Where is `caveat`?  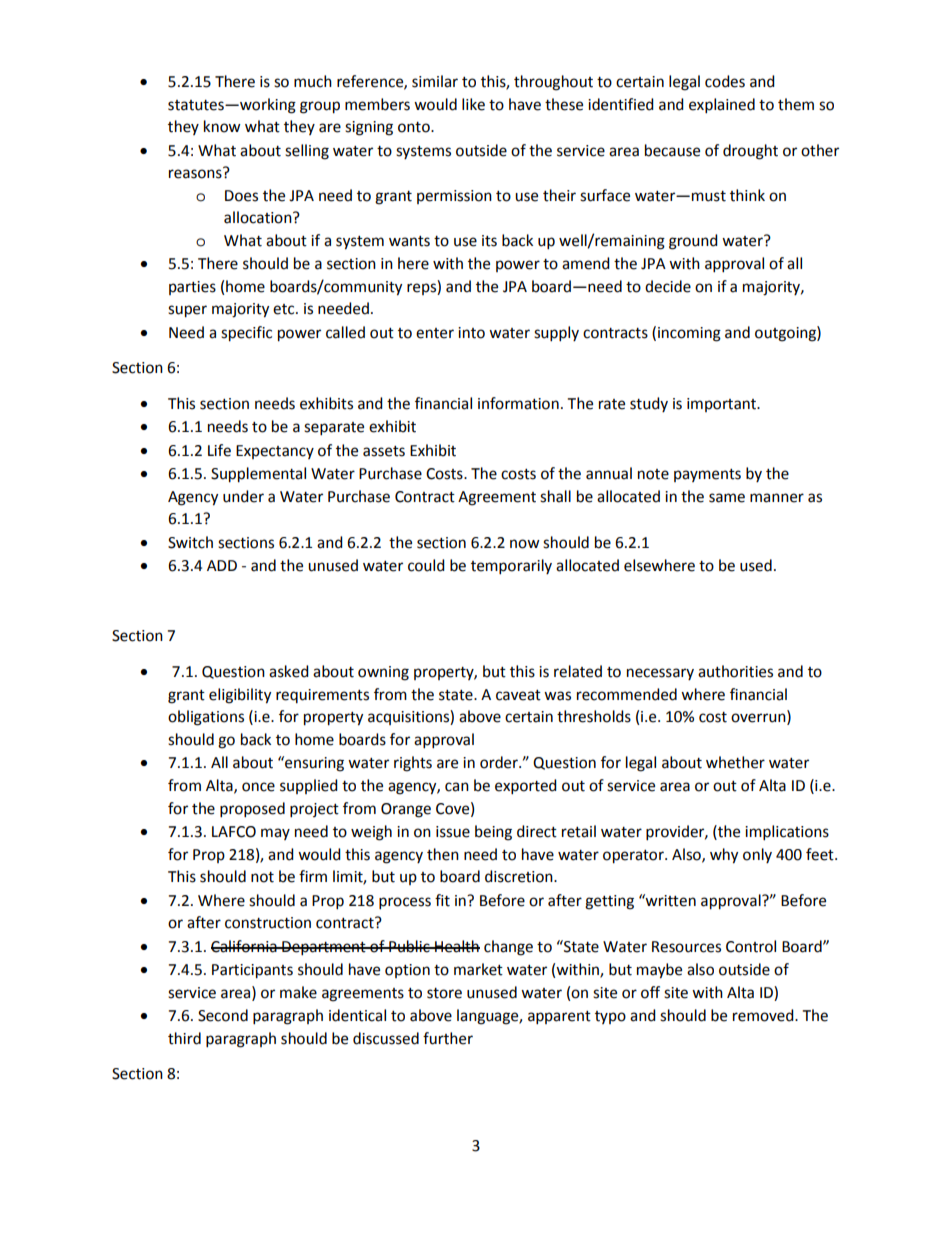 caveat is located at coordinates (518, 695).
